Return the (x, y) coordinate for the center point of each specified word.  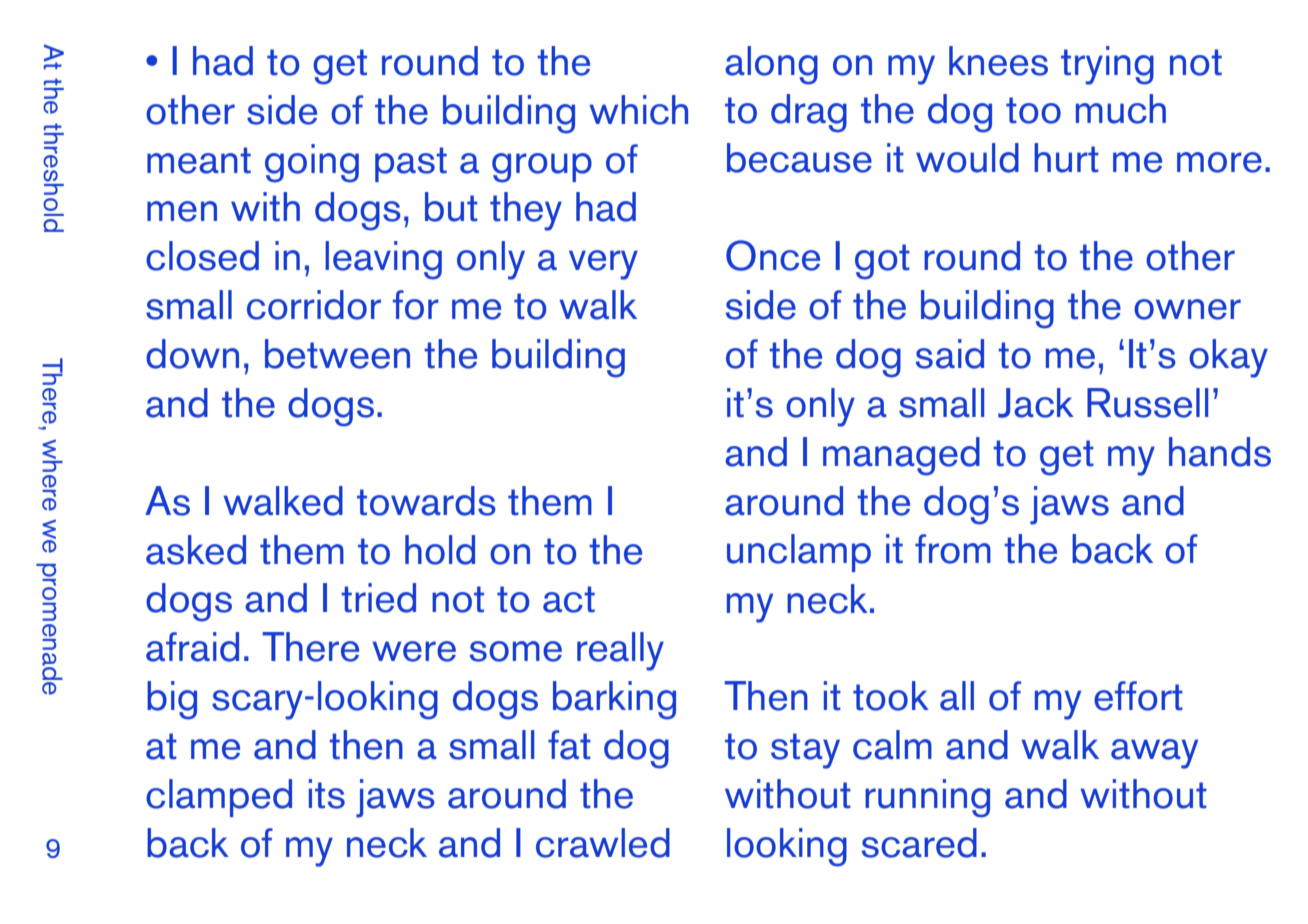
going (312, 163)
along (771, 65)
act (569, 599)
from (953, 549)
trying (1107, 65)
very (603, 265)
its (327, 794)
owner (1187, 309)
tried (378, 598)
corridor (314, 305)
